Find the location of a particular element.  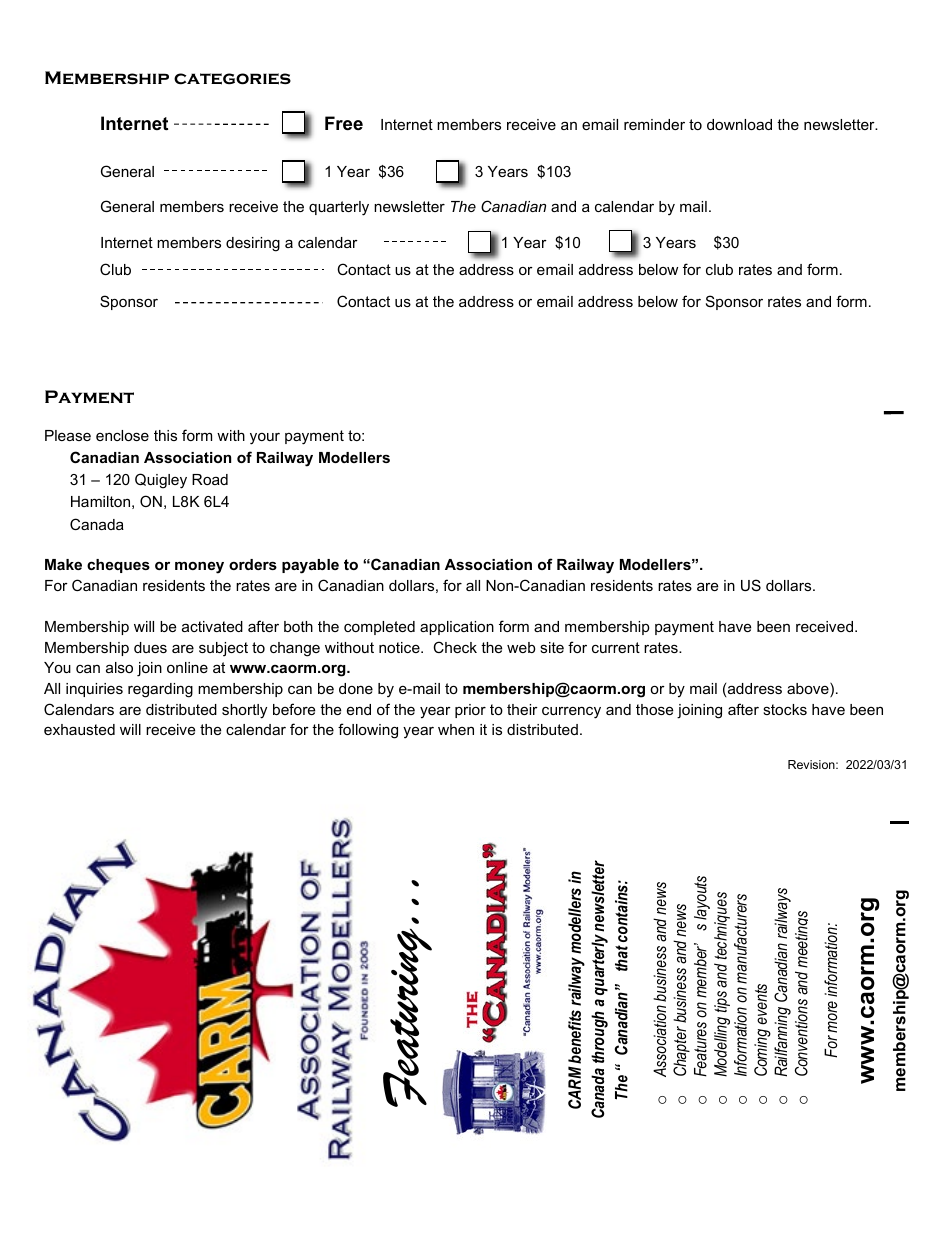

payable is located at coordinates (310, 566).
